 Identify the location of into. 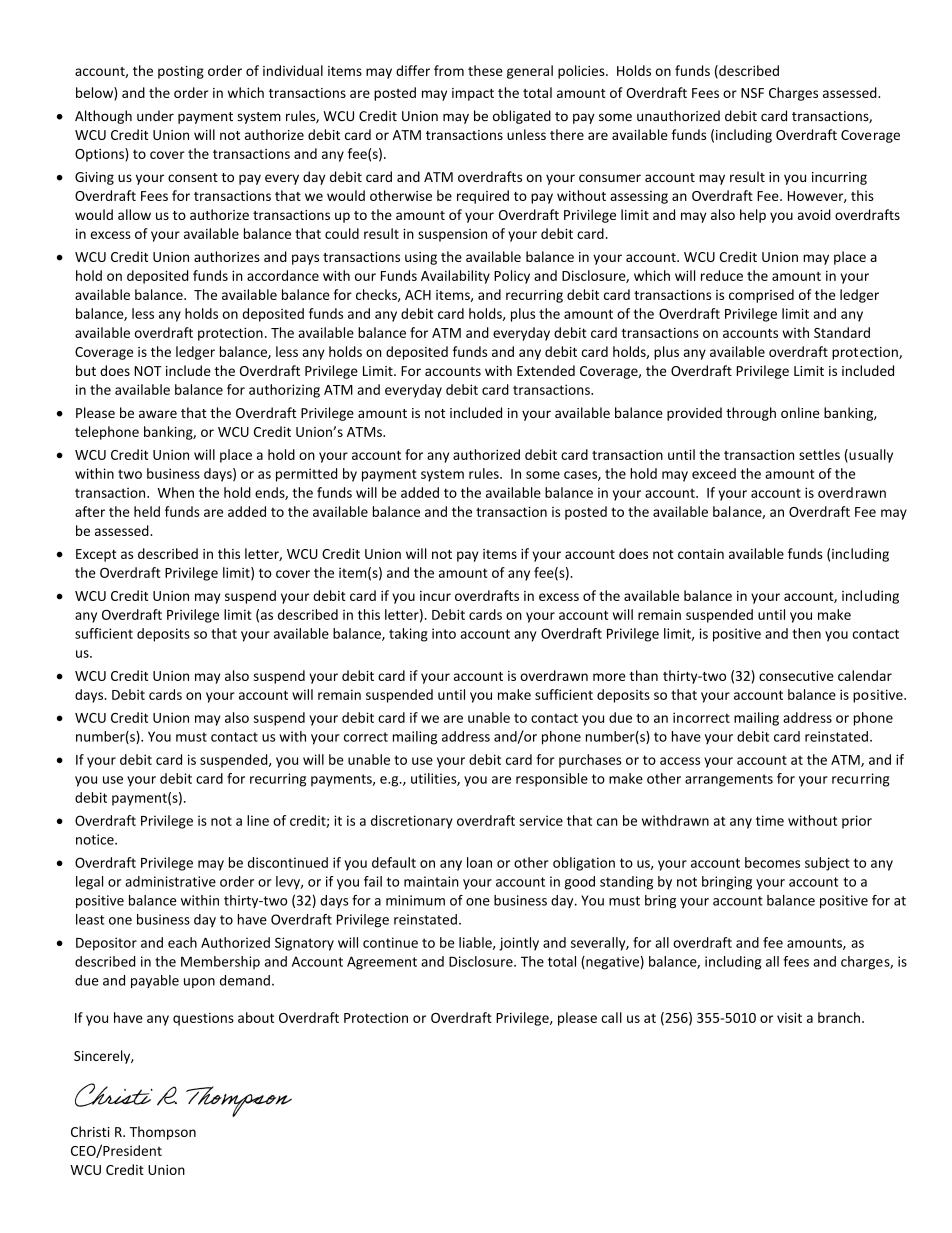
(444, 633).
